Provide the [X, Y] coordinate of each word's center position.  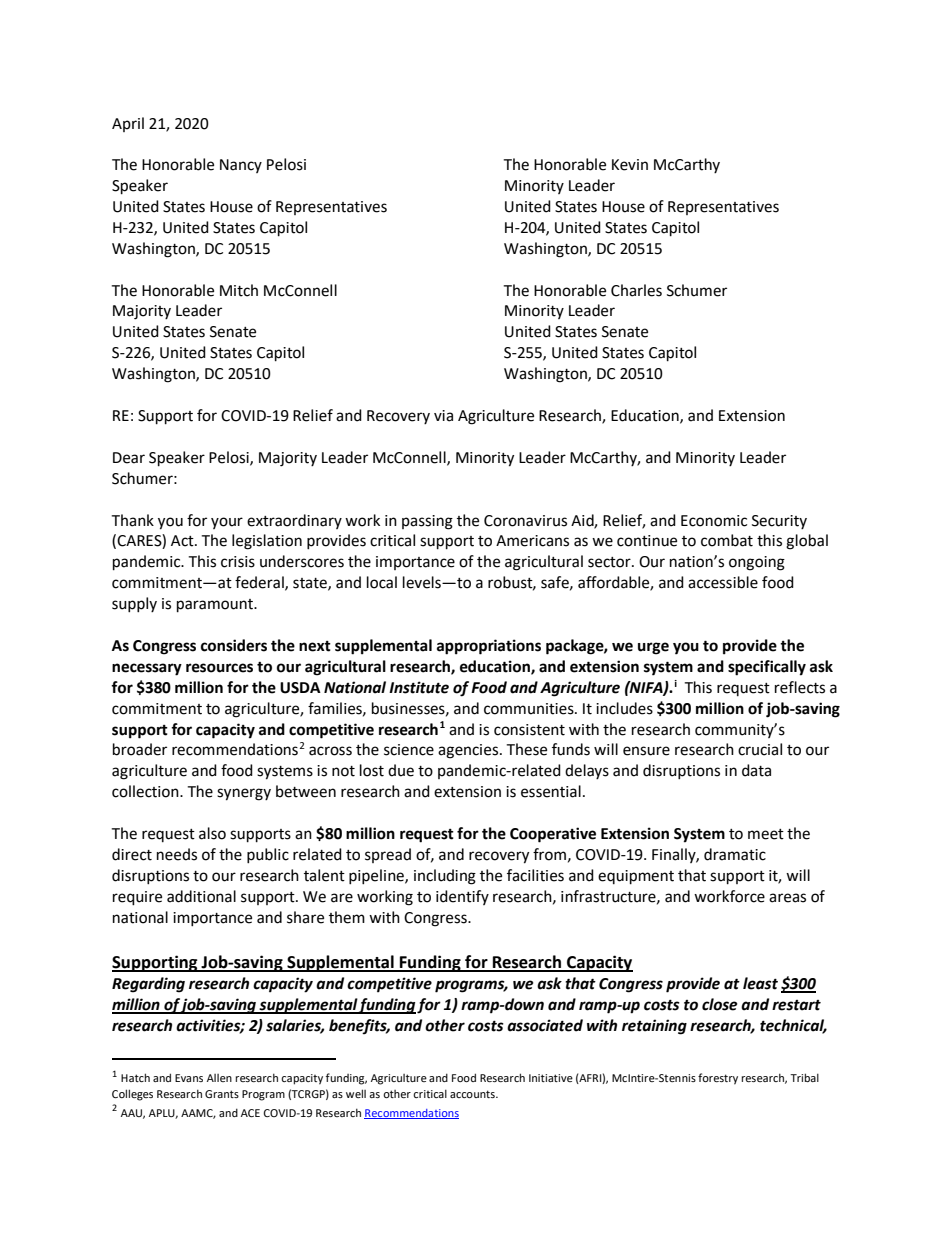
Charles [636, 290]
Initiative [551, 1078]
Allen [219, 1078]
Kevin [630, 165]
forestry [718, 1079]
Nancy [241, 166]
